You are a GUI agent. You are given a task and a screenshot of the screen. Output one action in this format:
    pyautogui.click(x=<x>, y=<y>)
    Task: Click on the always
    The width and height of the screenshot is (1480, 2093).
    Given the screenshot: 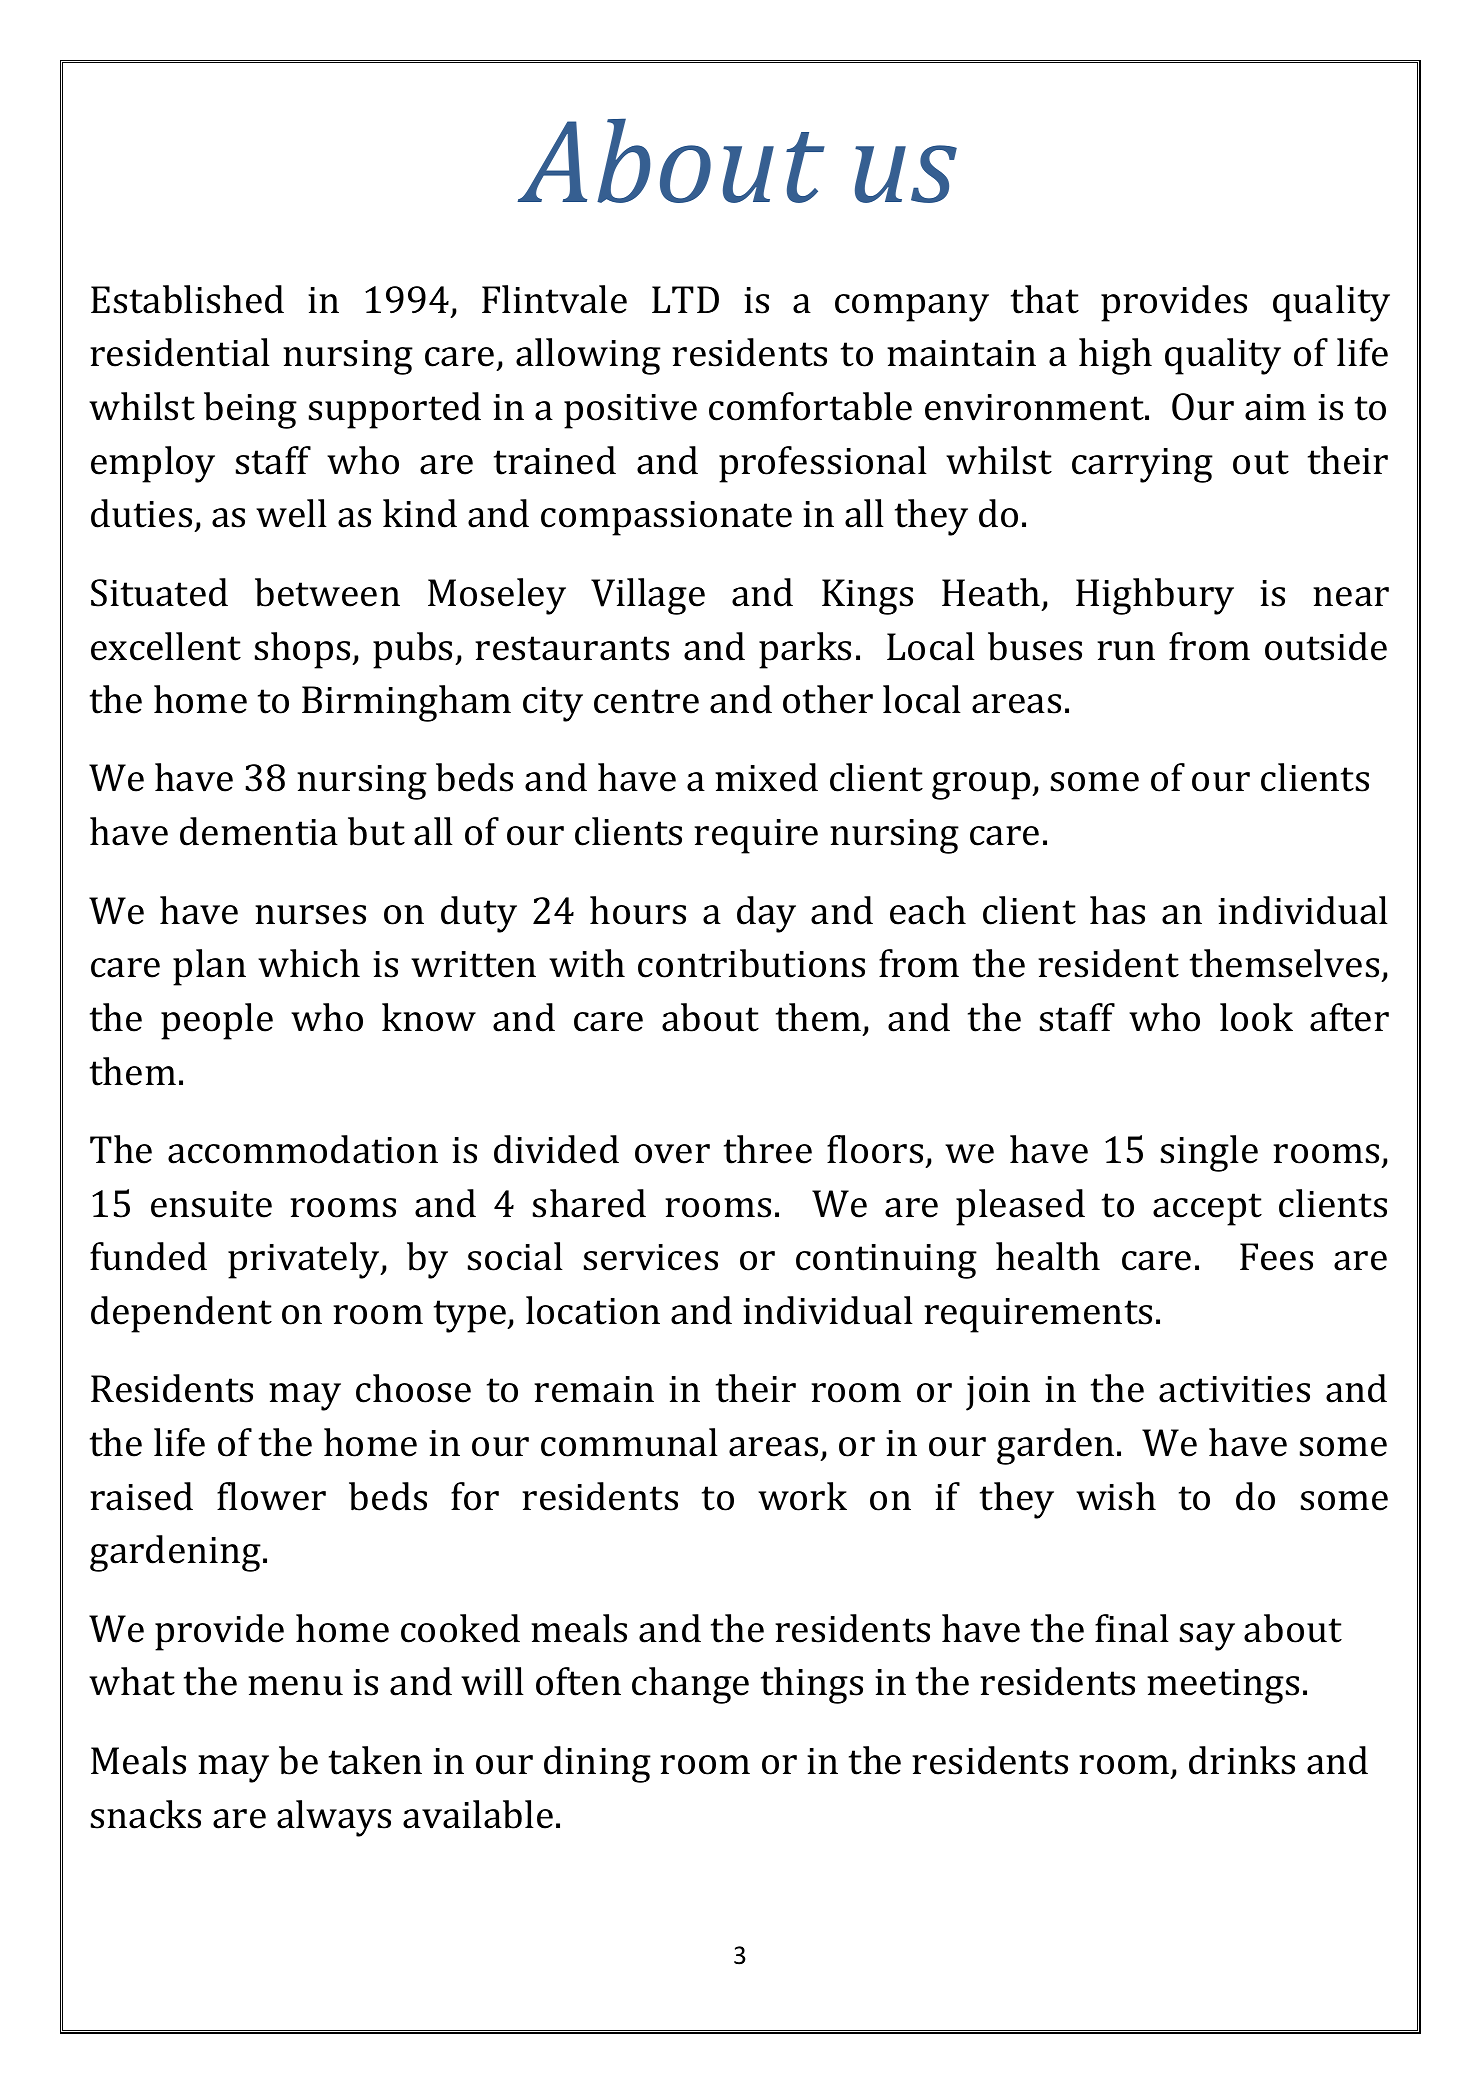 What is the action you would take?
    pyautogui.click(x=334, y=1818)
